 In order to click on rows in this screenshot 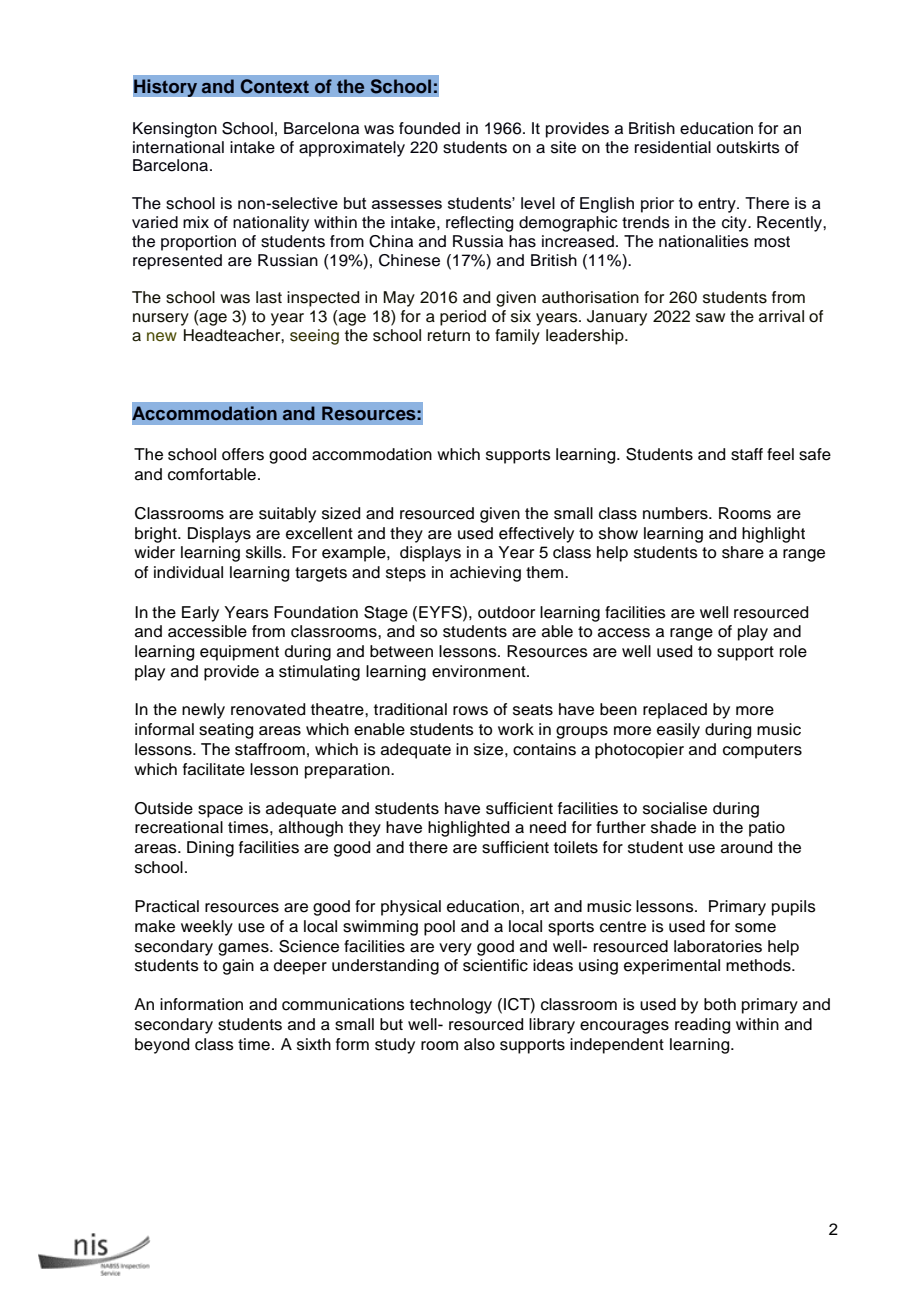, I will do `click(470, 711)`.
